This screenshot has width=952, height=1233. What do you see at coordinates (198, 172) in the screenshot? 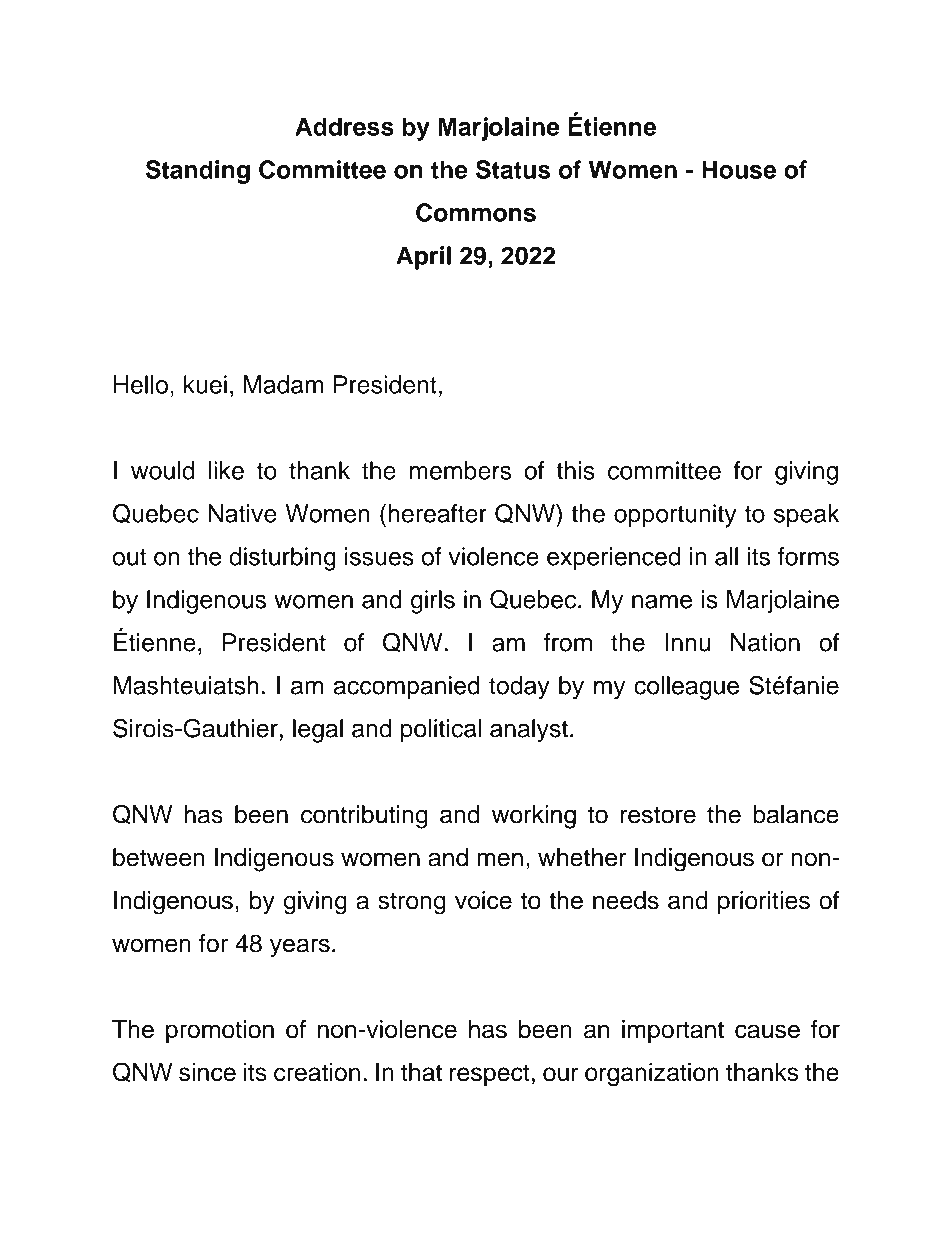
I see `Standing` at bounding box center [198, 172].
